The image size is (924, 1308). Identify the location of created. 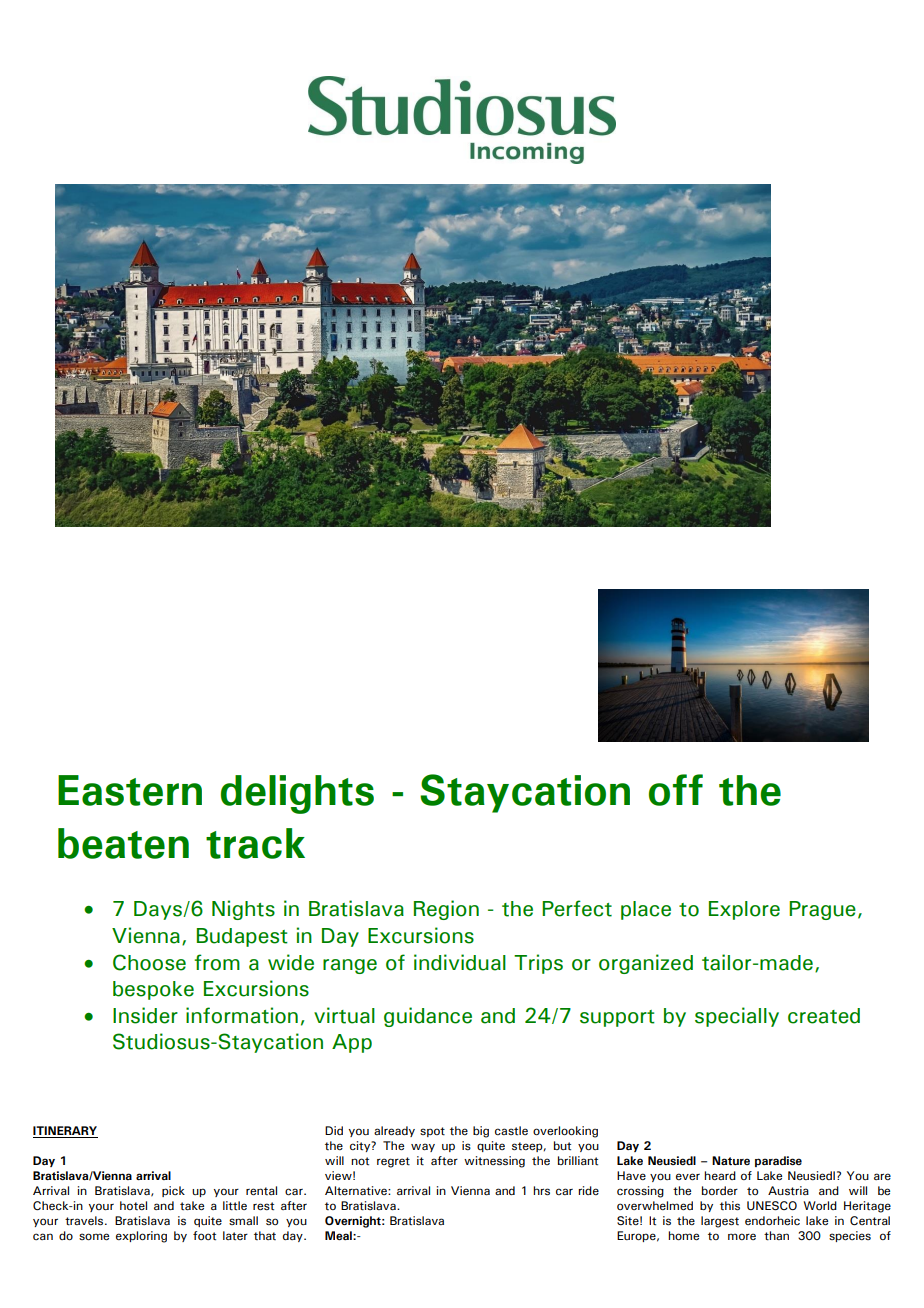
(824, 1016).
